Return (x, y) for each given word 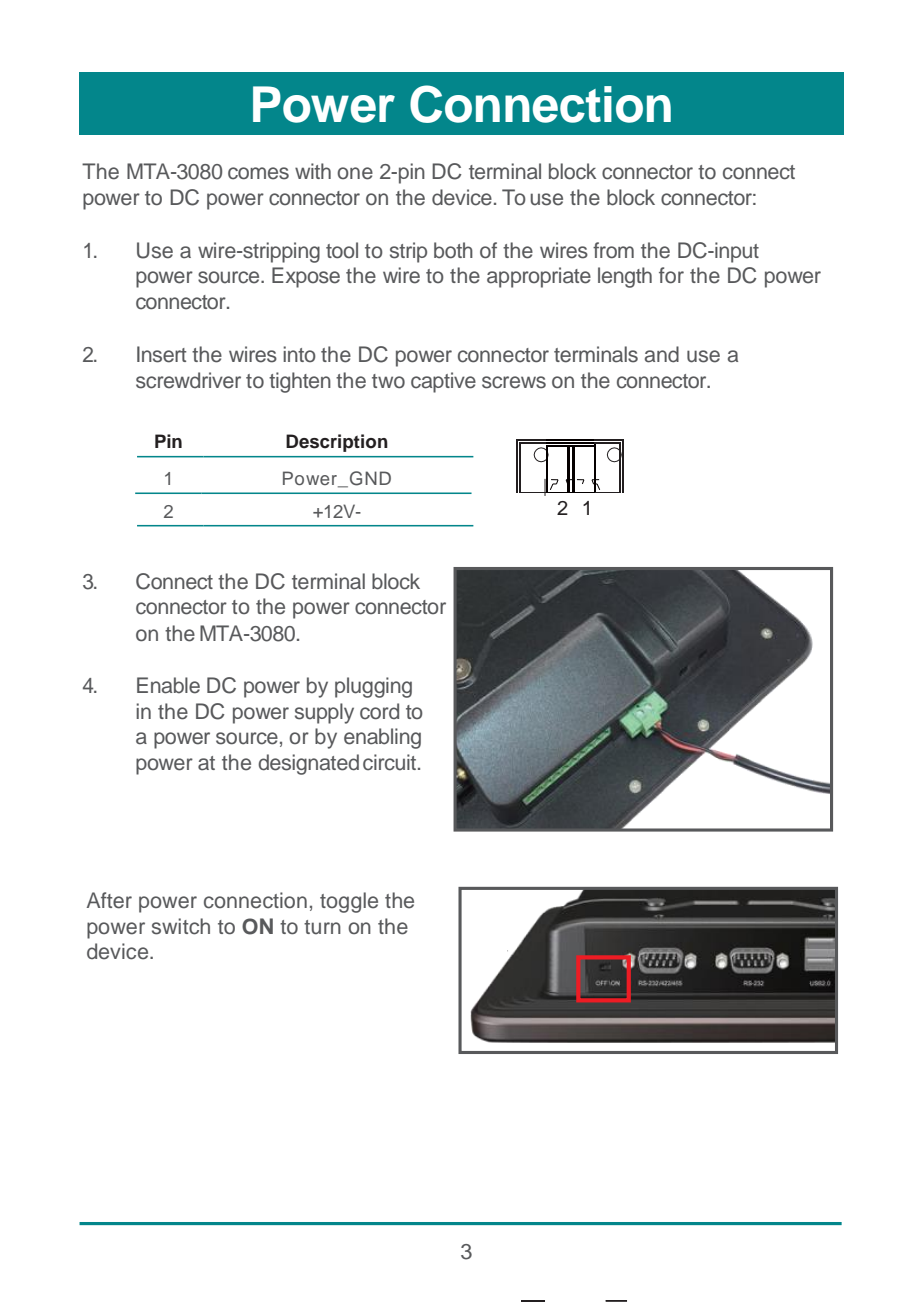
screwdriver (188, 380)
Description (337, 443)
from (613, 250)
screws (514, 382)
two (388, 381)
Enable (168, 685)
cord (379, 711)
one (355, 173)
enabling (382, 738)
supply (324, 713)
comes (258, 173)
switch (181, 926)
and (662, 354)
